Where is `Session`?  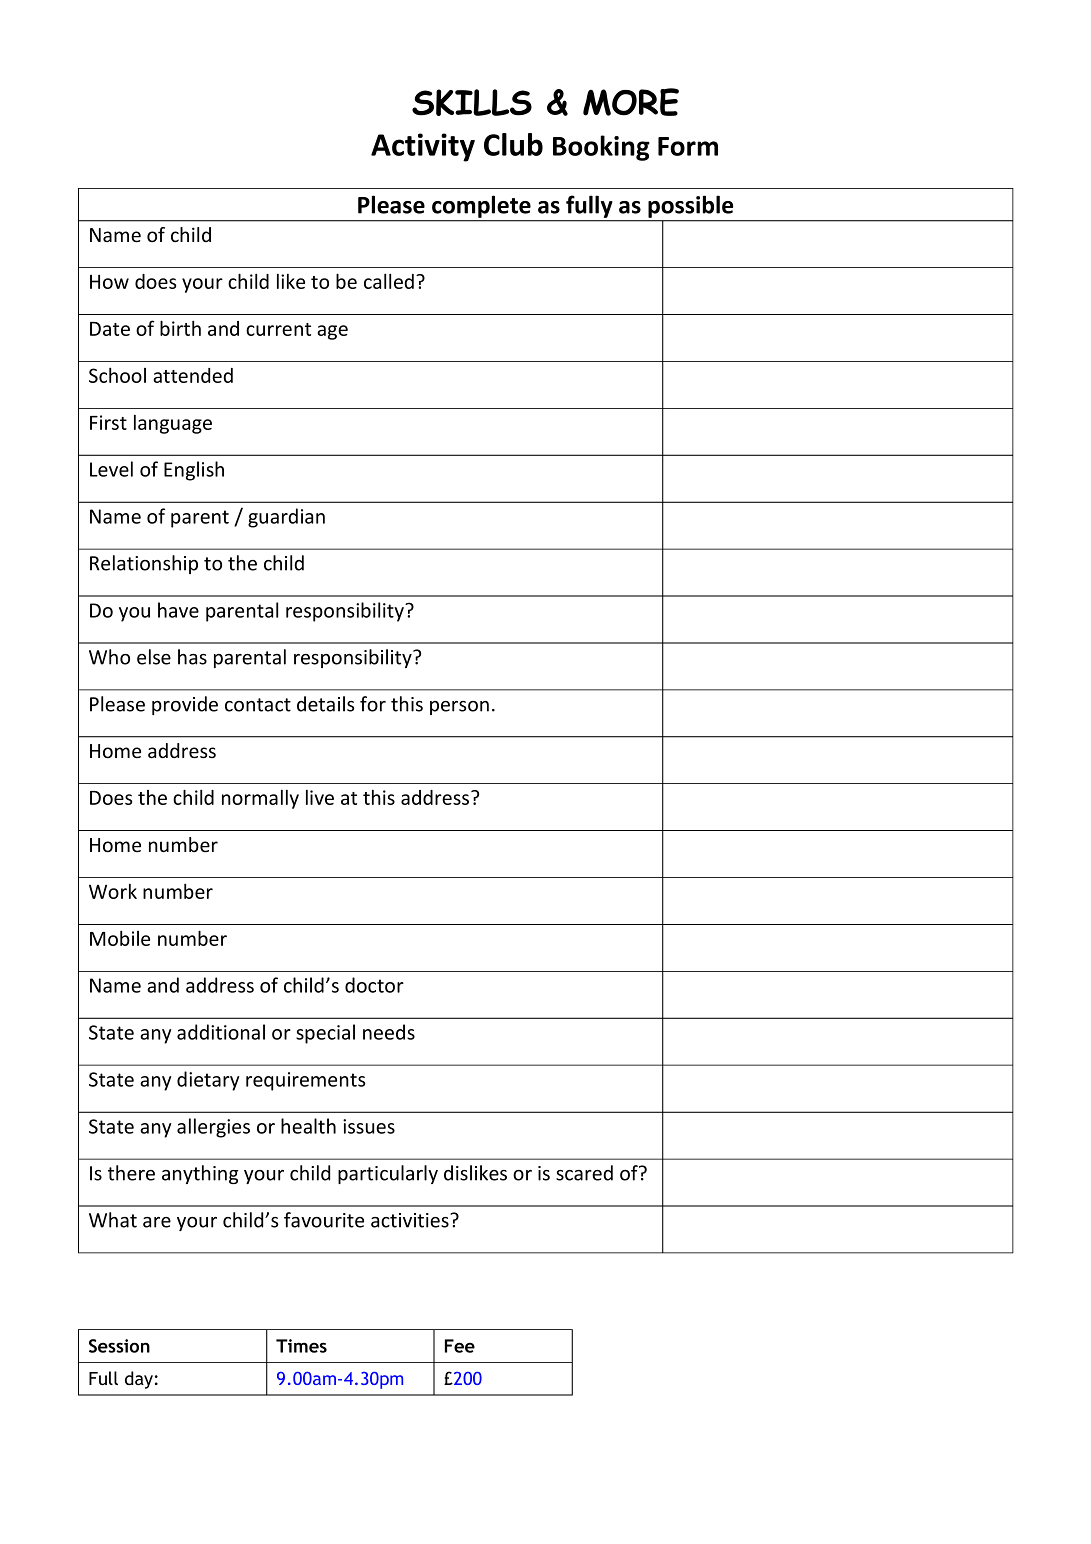 Session is located at coordinates (119, 1346).
